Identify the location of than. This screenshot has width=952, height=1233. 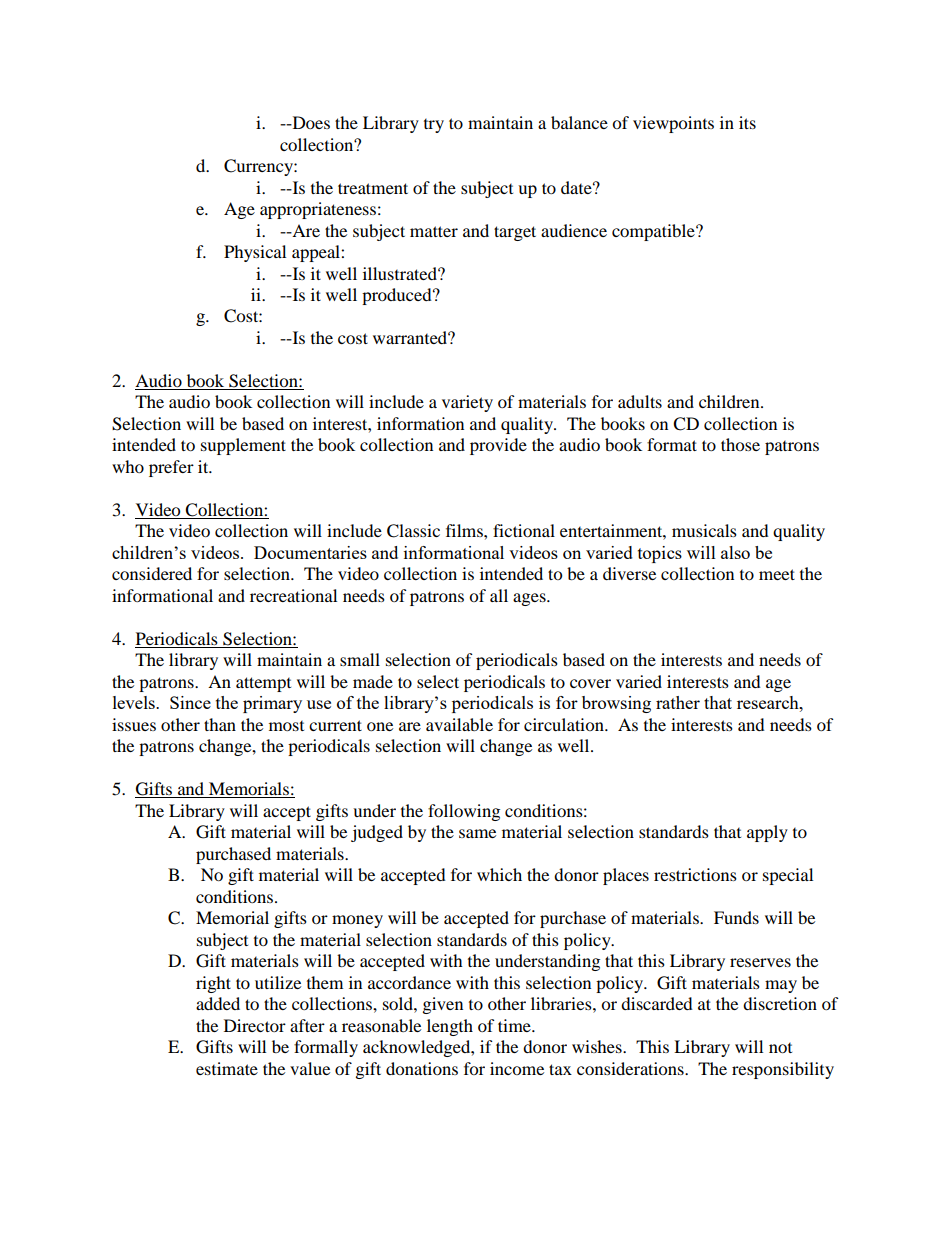
(220, 724).
